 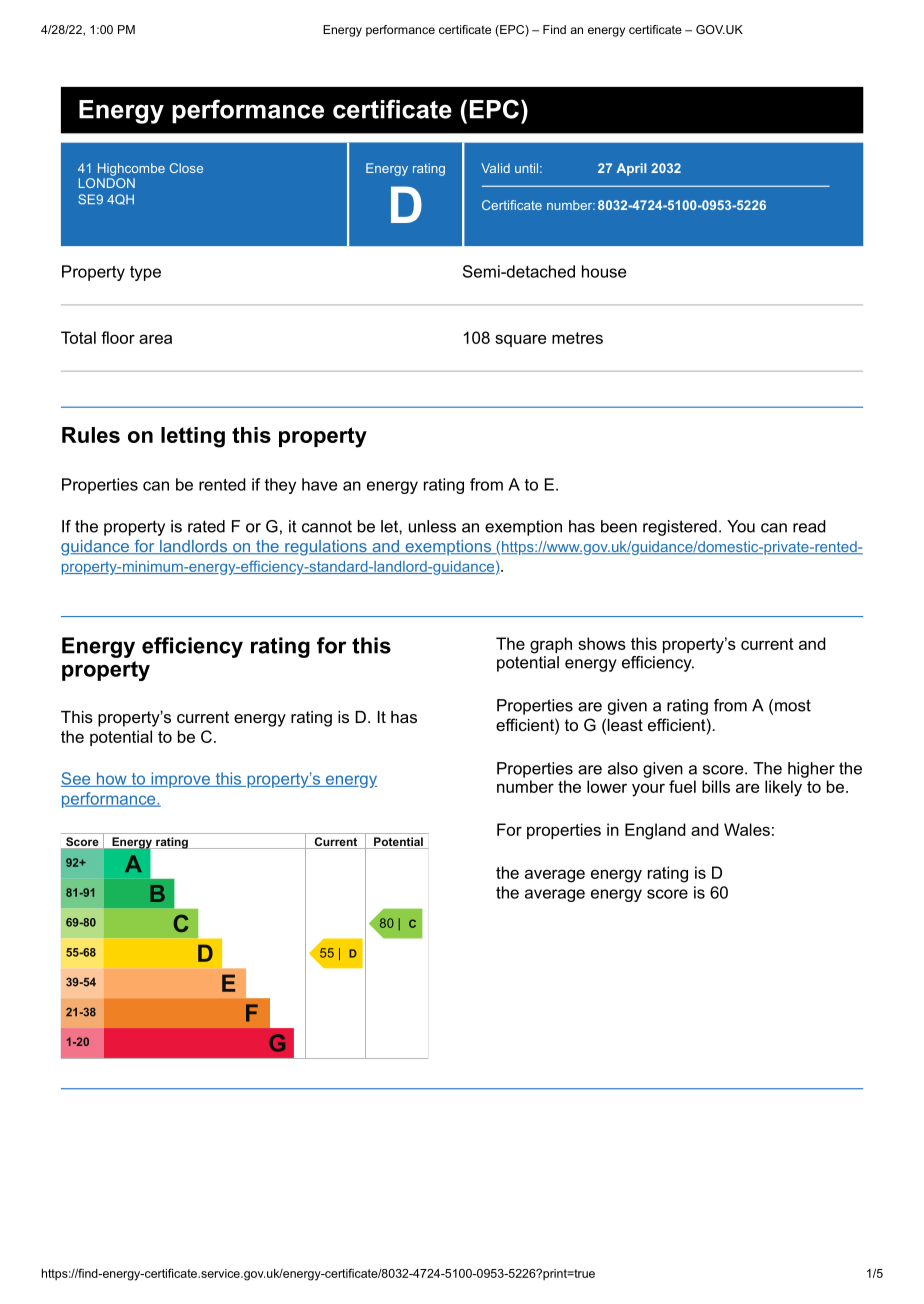 I want to click on graph, so click(x=551, y=645).
